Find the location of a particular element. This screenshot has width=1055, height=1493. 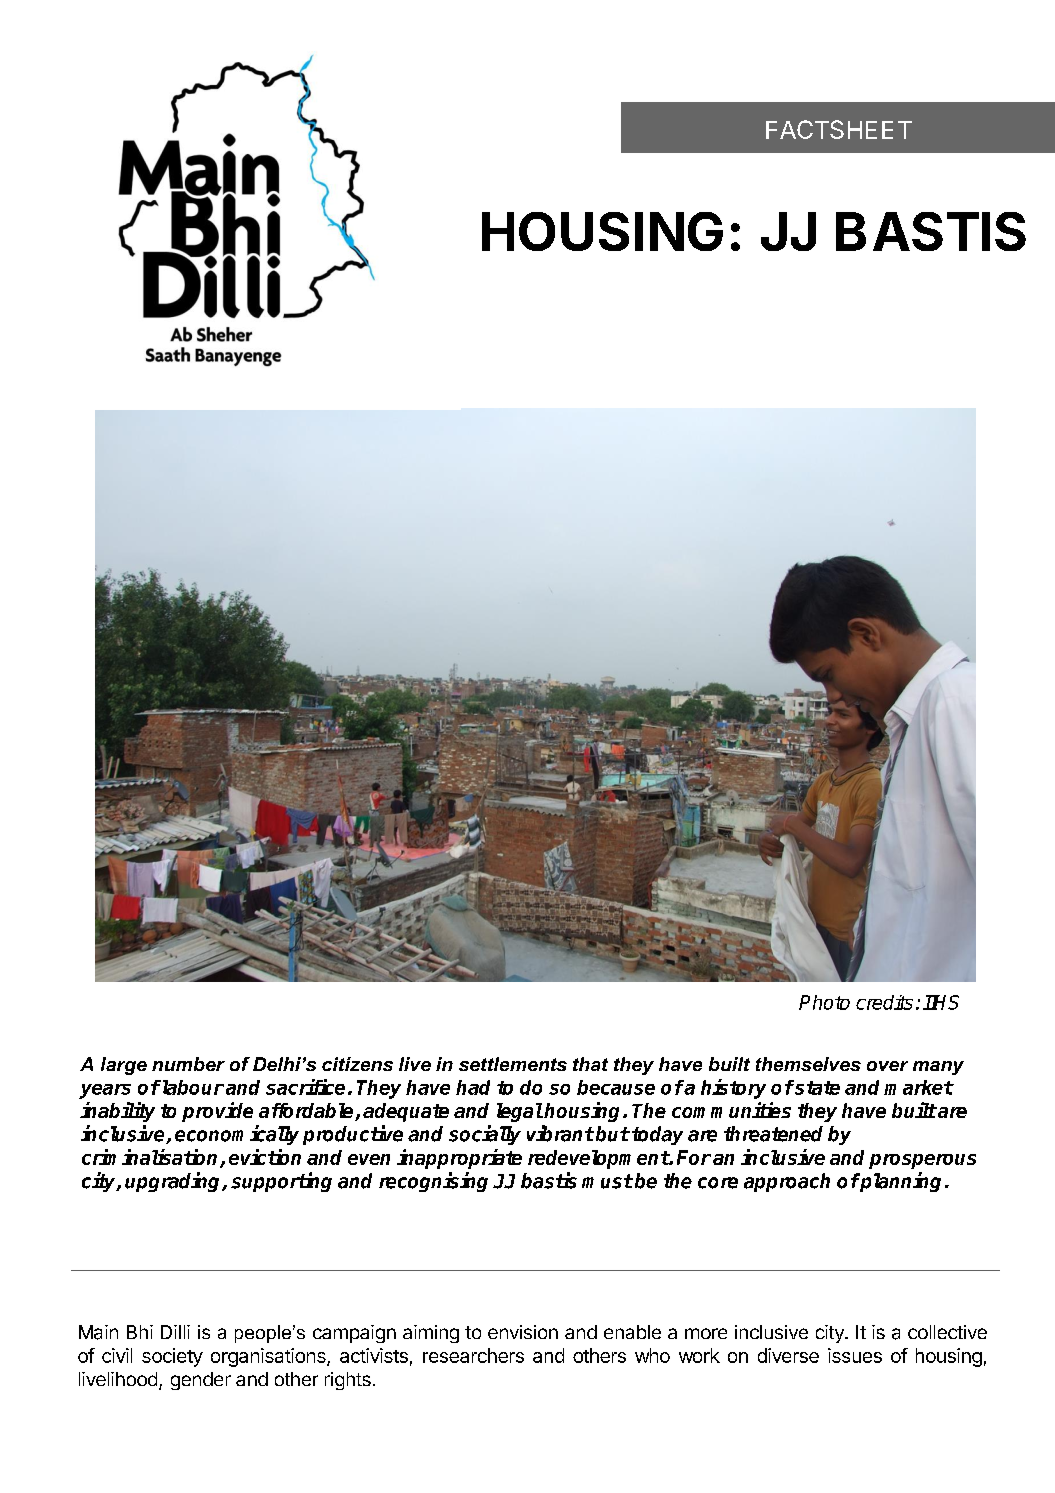

planning is located at coordinates (900, 1182).
